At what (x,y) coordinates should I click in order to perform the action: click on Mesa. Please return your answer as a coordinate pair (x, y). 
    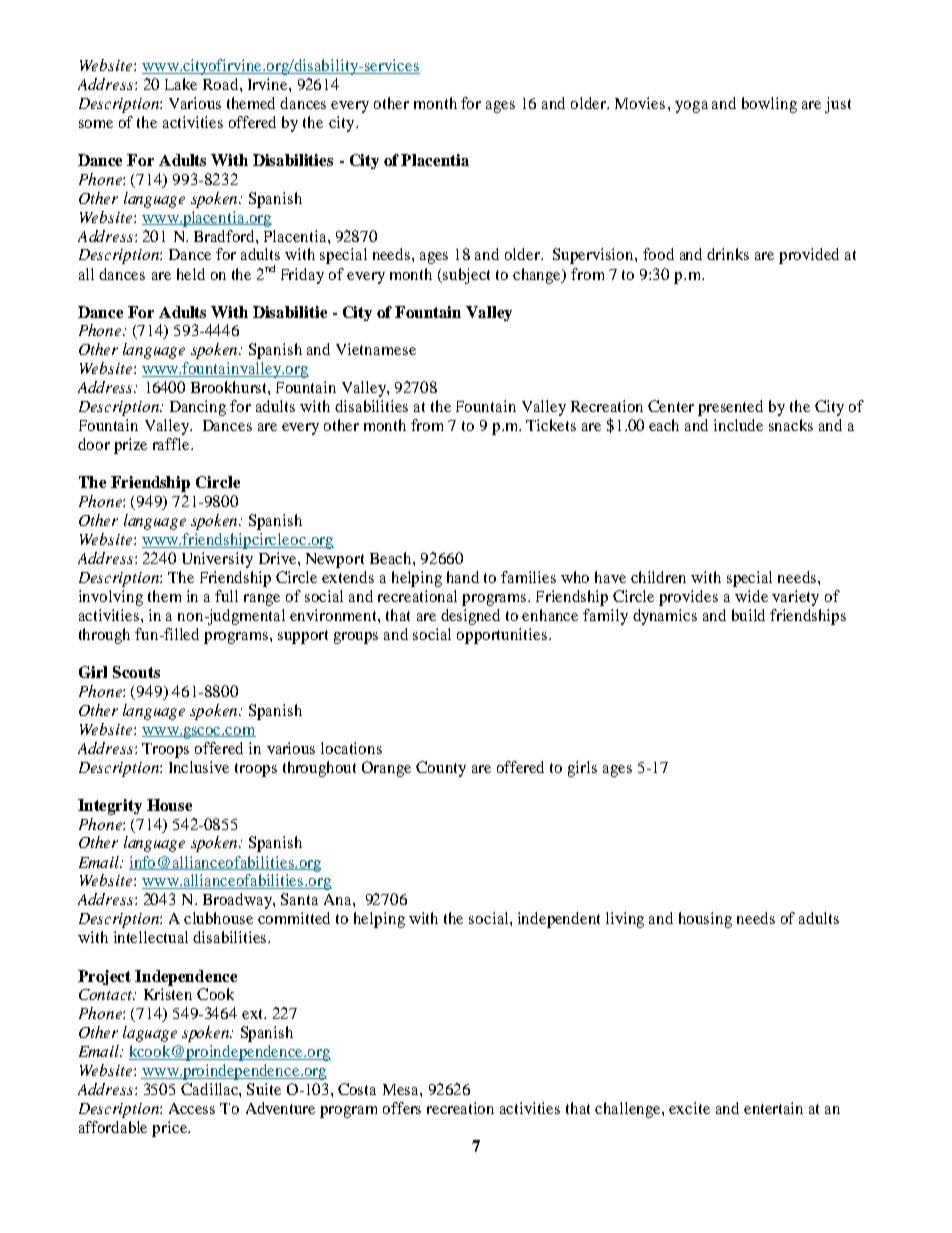
    Looking at the image, I should click on (402, 1089).
